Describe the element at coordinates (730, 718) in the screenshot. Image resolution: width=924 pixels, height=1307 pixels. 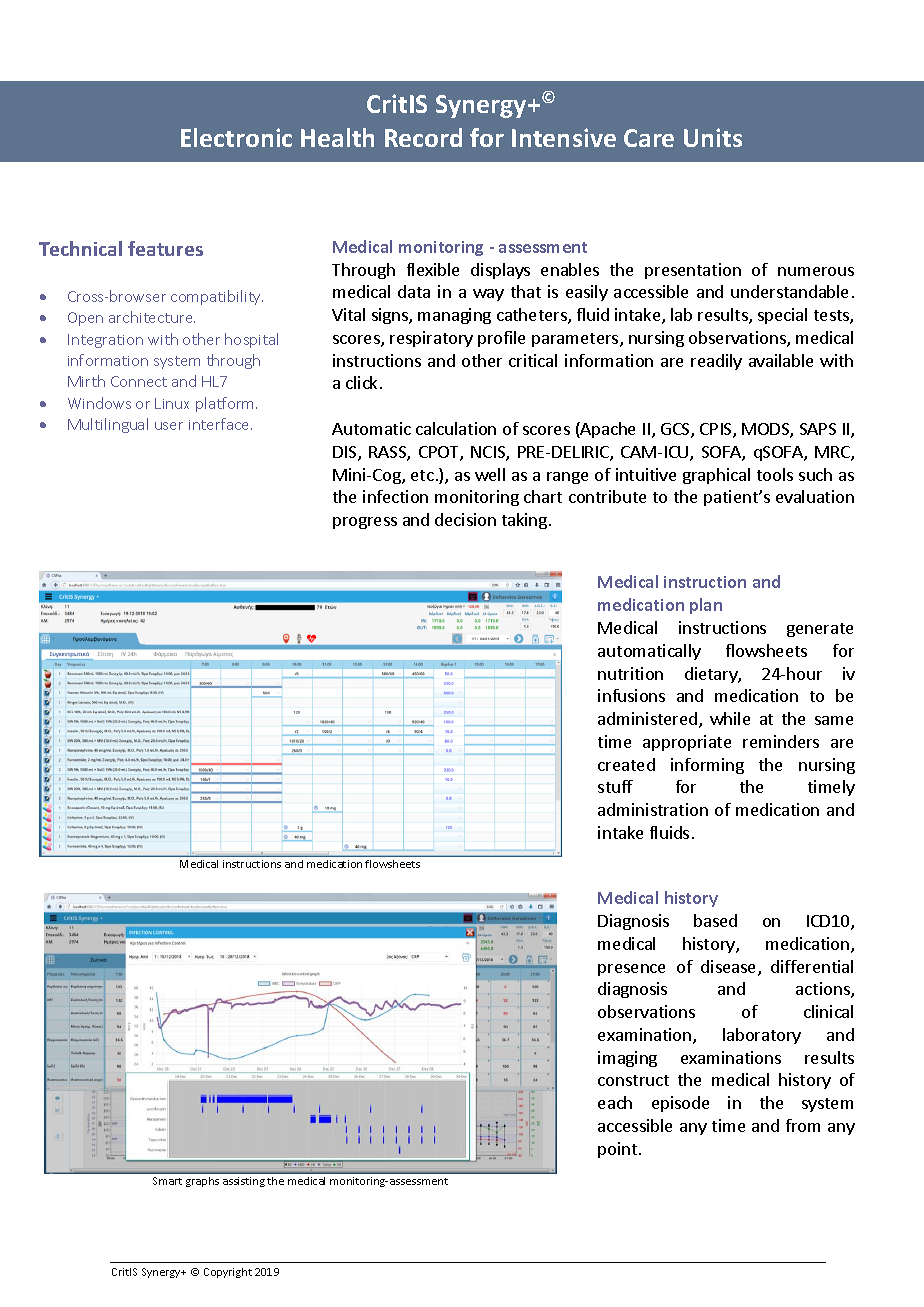
I see `while` at that location.
